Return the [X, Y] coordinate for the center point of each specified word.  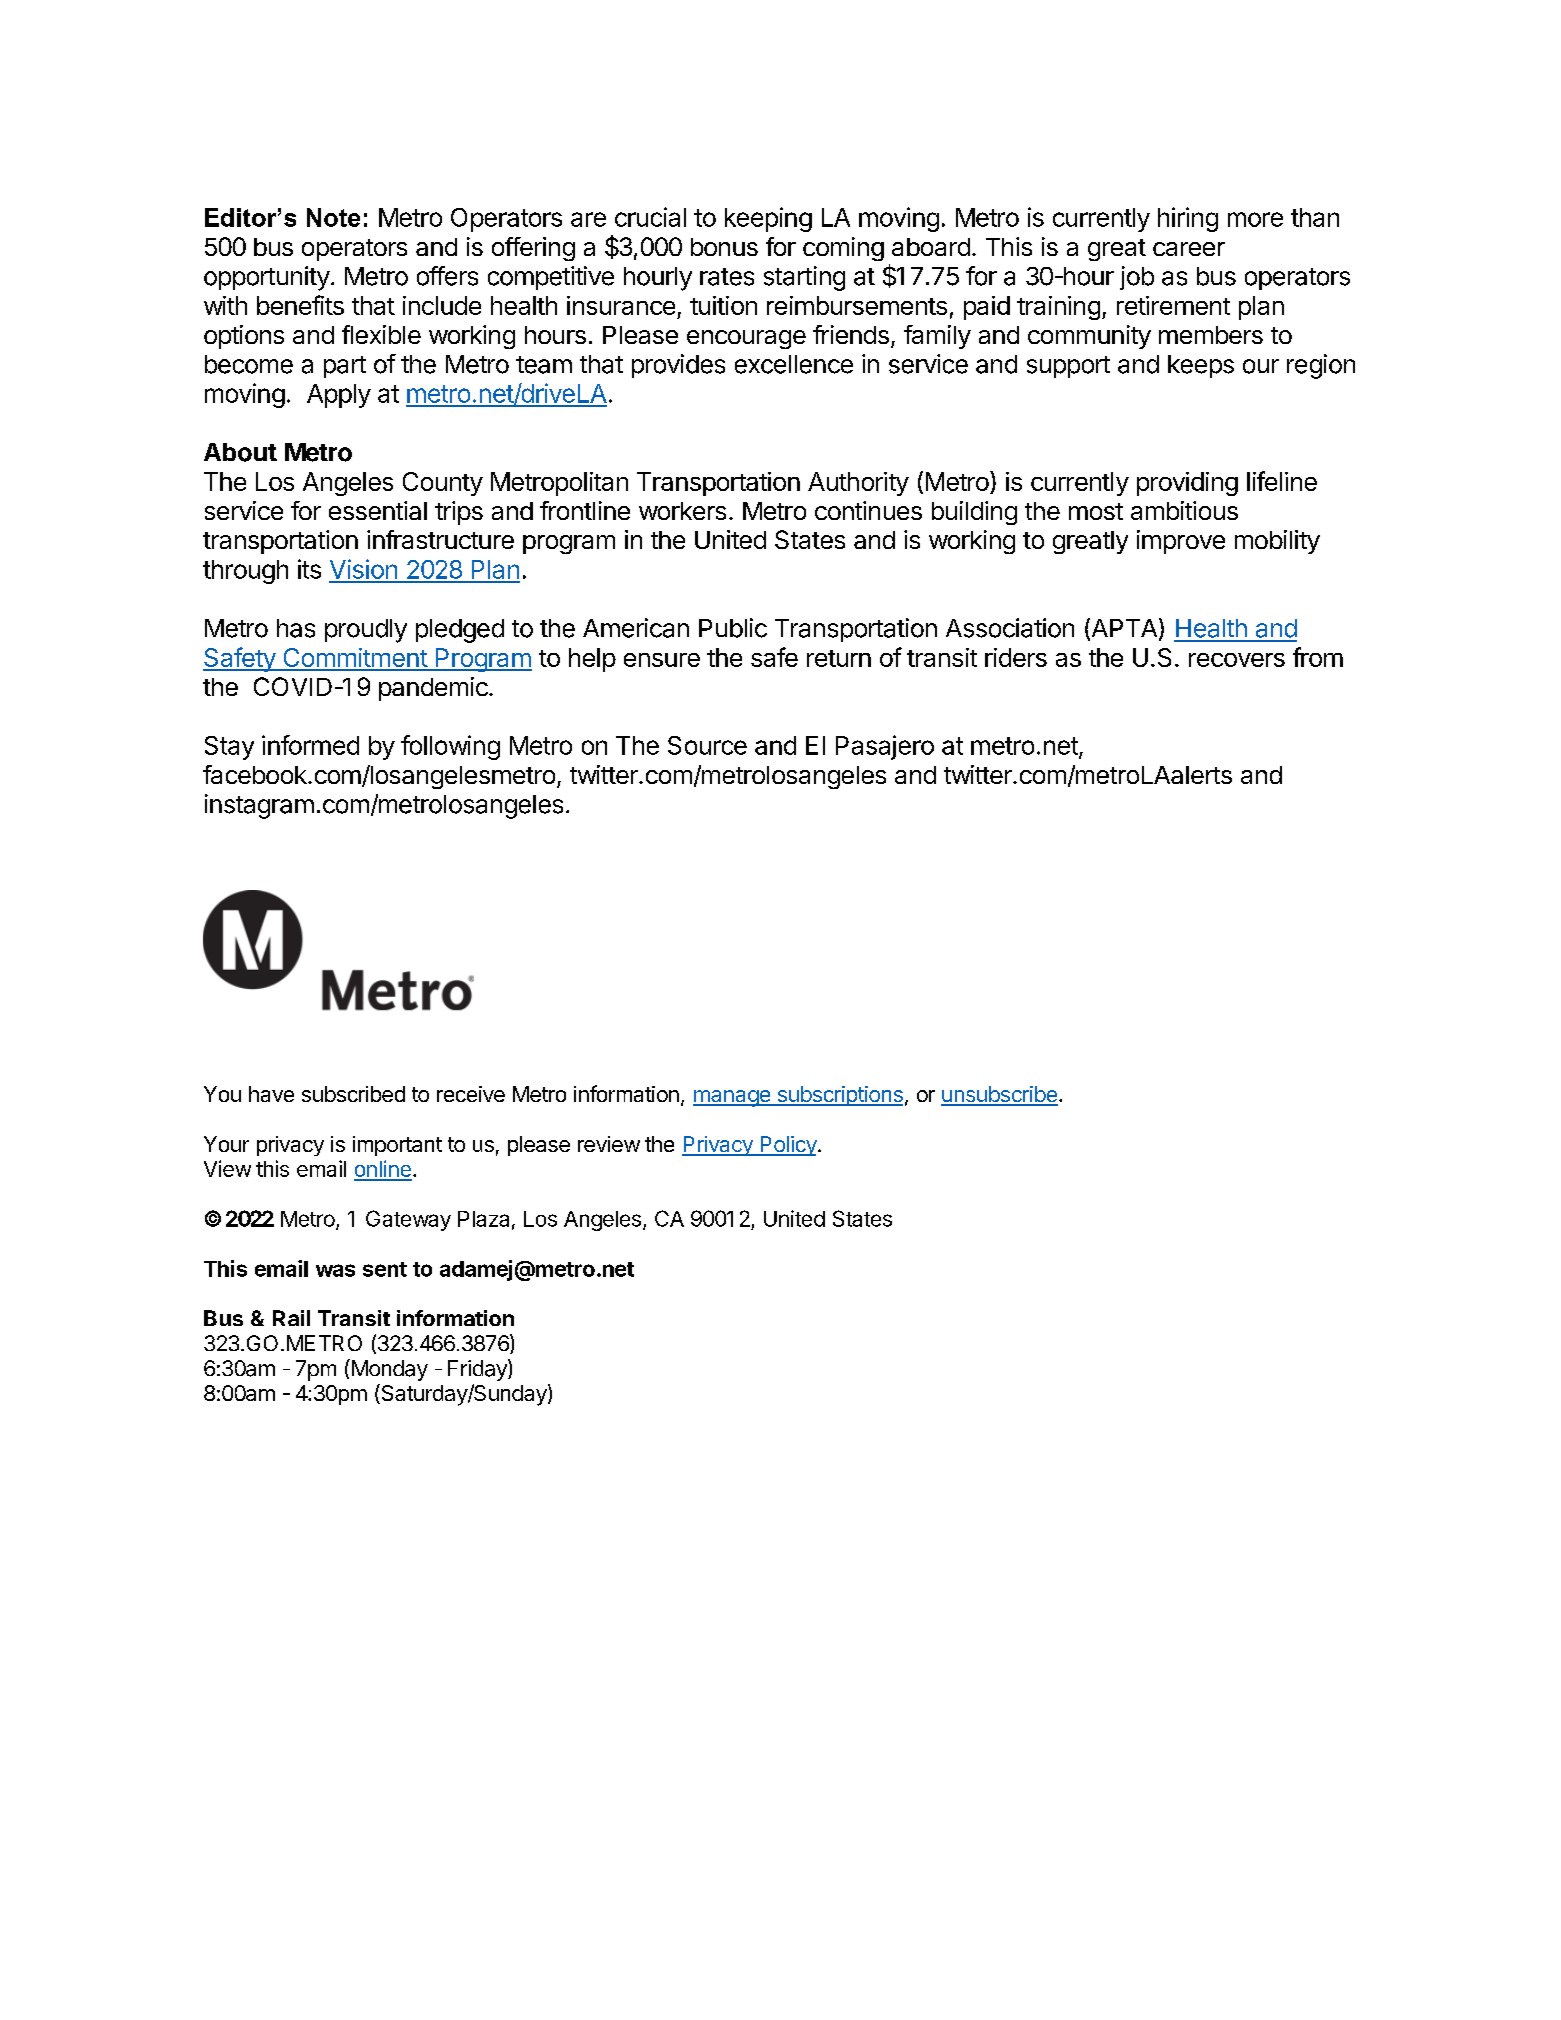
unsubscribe [999, 1095]
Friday [478, 1370]
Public [733, 628]
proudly [366, 631]
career [1189, 249]
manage [733, 1098]
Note [333, 217]
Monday [388, 1370]
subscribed [353, 1094]
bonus [724, 247]
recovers [1237, 660]
